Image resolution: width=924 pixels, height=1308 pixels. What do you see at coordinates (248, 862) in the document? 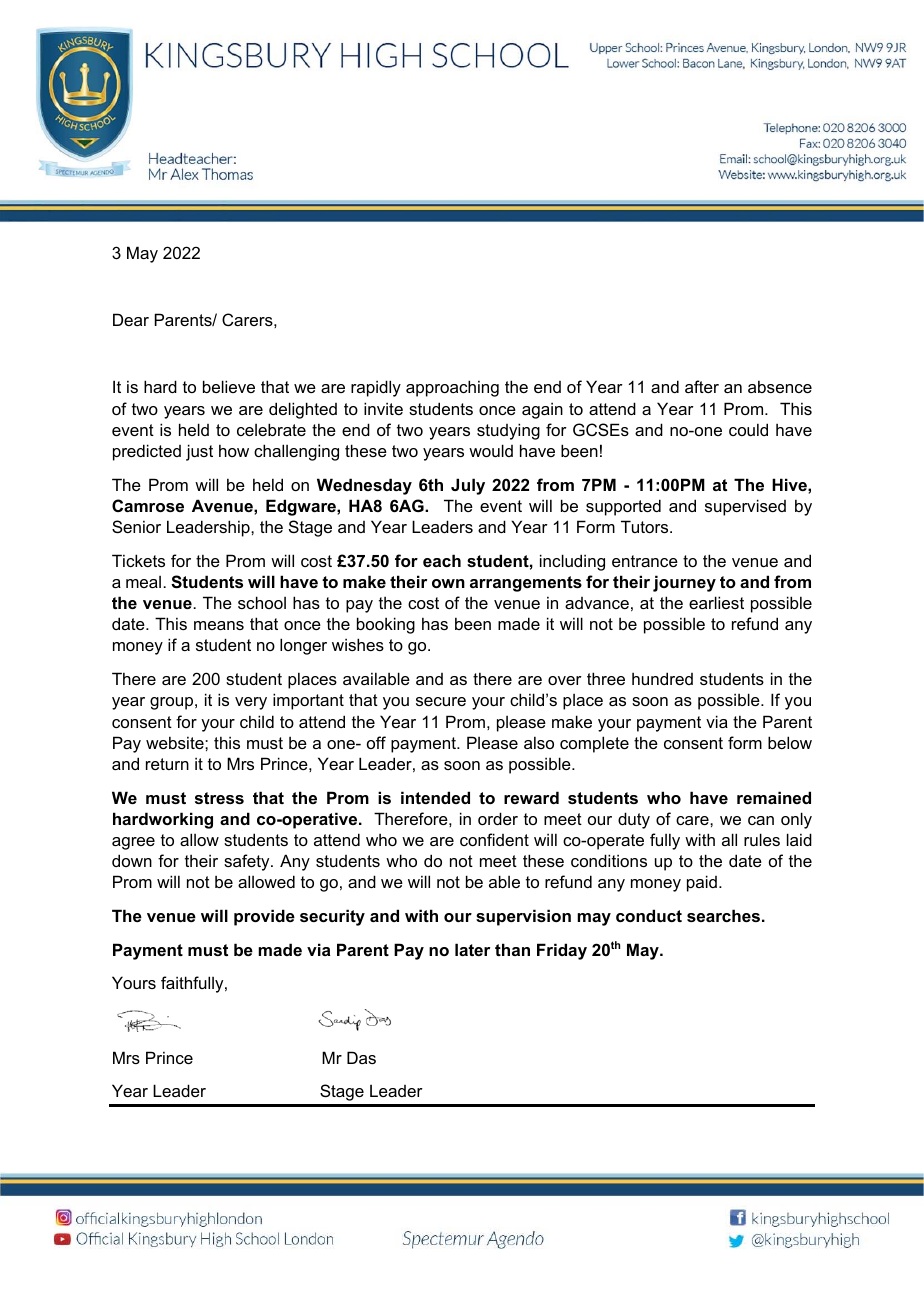
I see `safety` at bounding box center [248, 862].
